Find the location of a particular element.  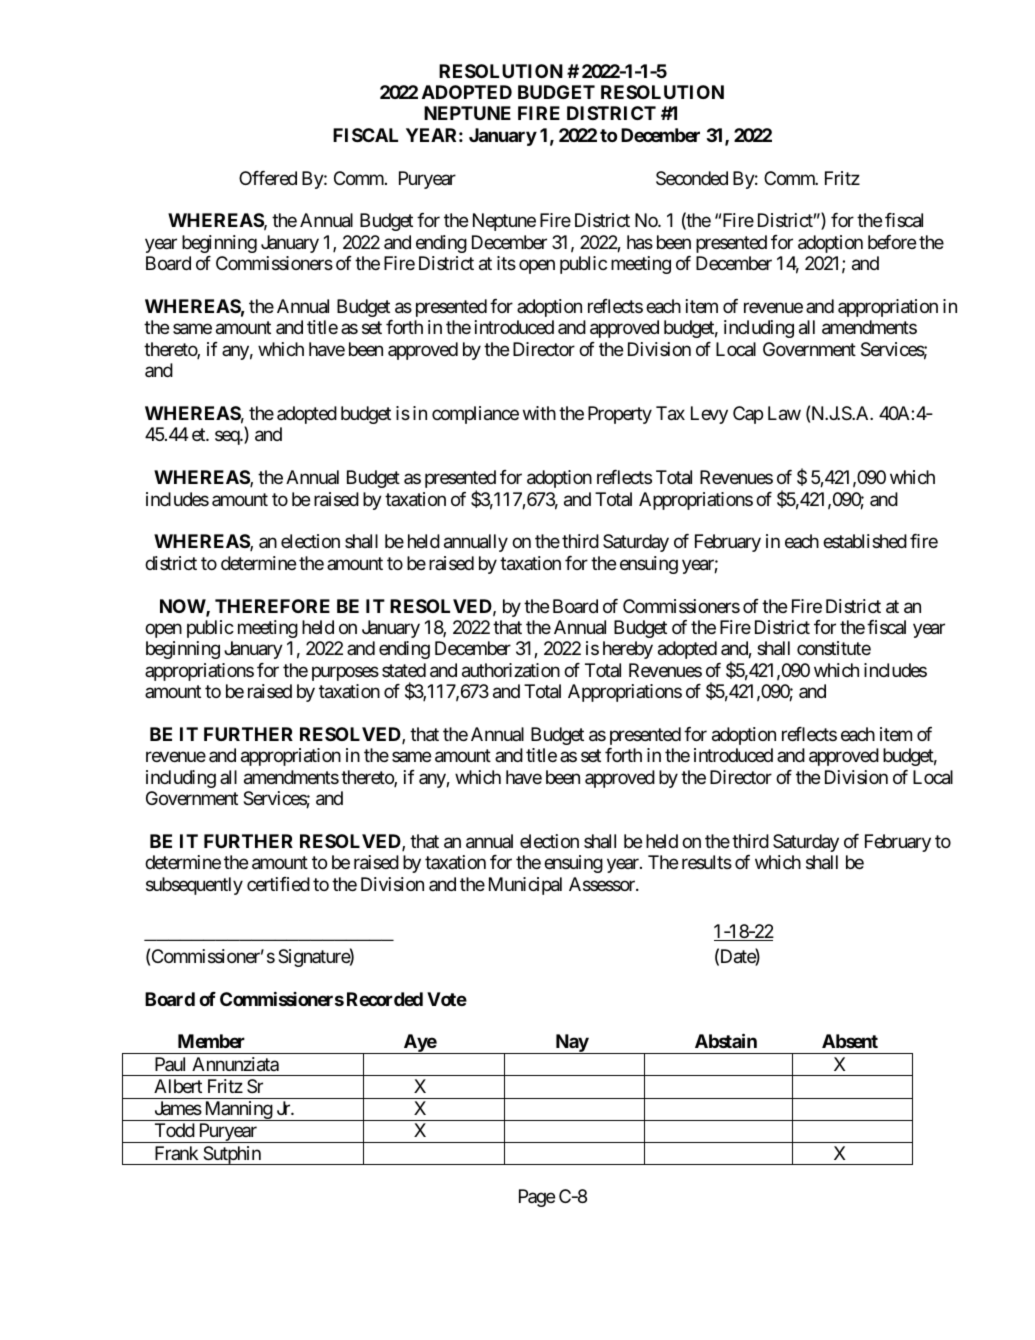

with is located at coordinates (539, 413).
